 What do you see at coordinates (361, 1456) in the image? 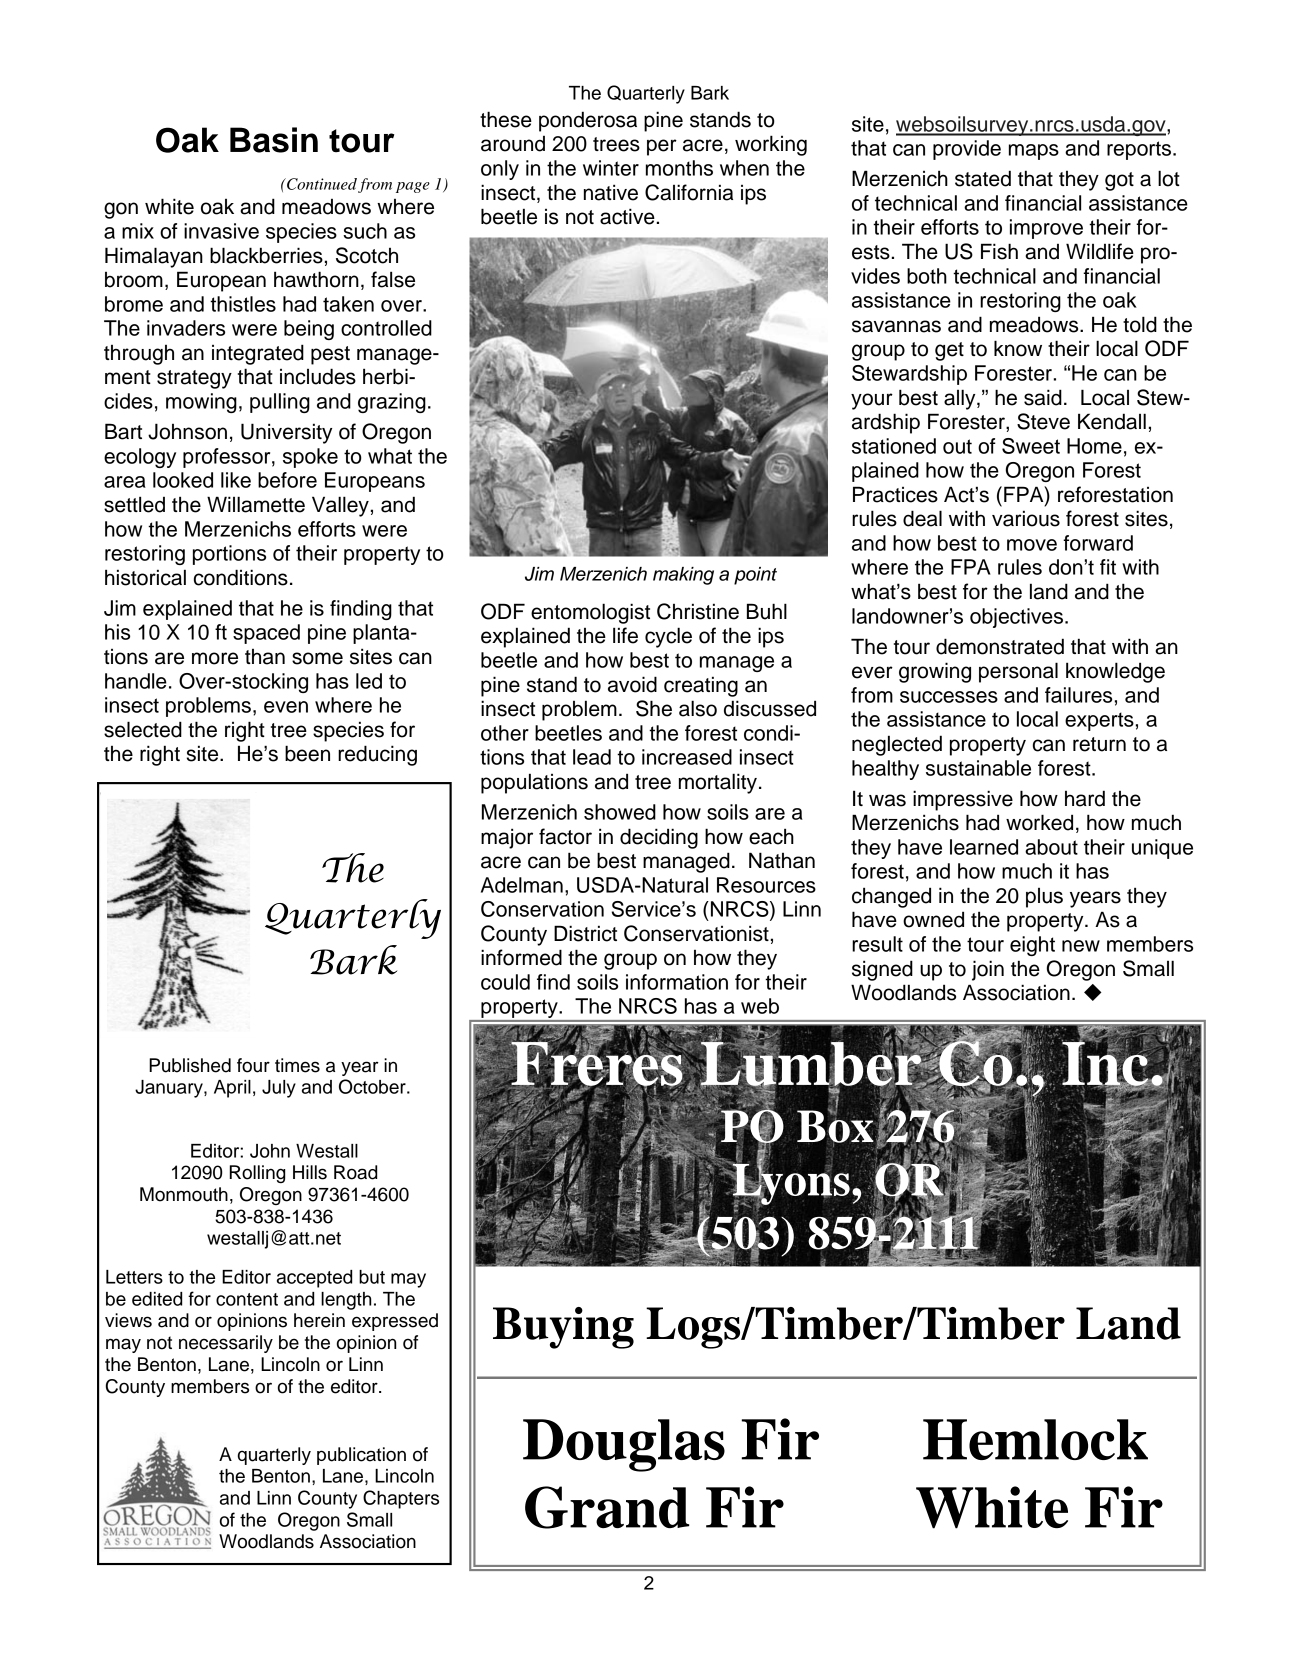
I see `publication` at bounding box center [361, 1456].
